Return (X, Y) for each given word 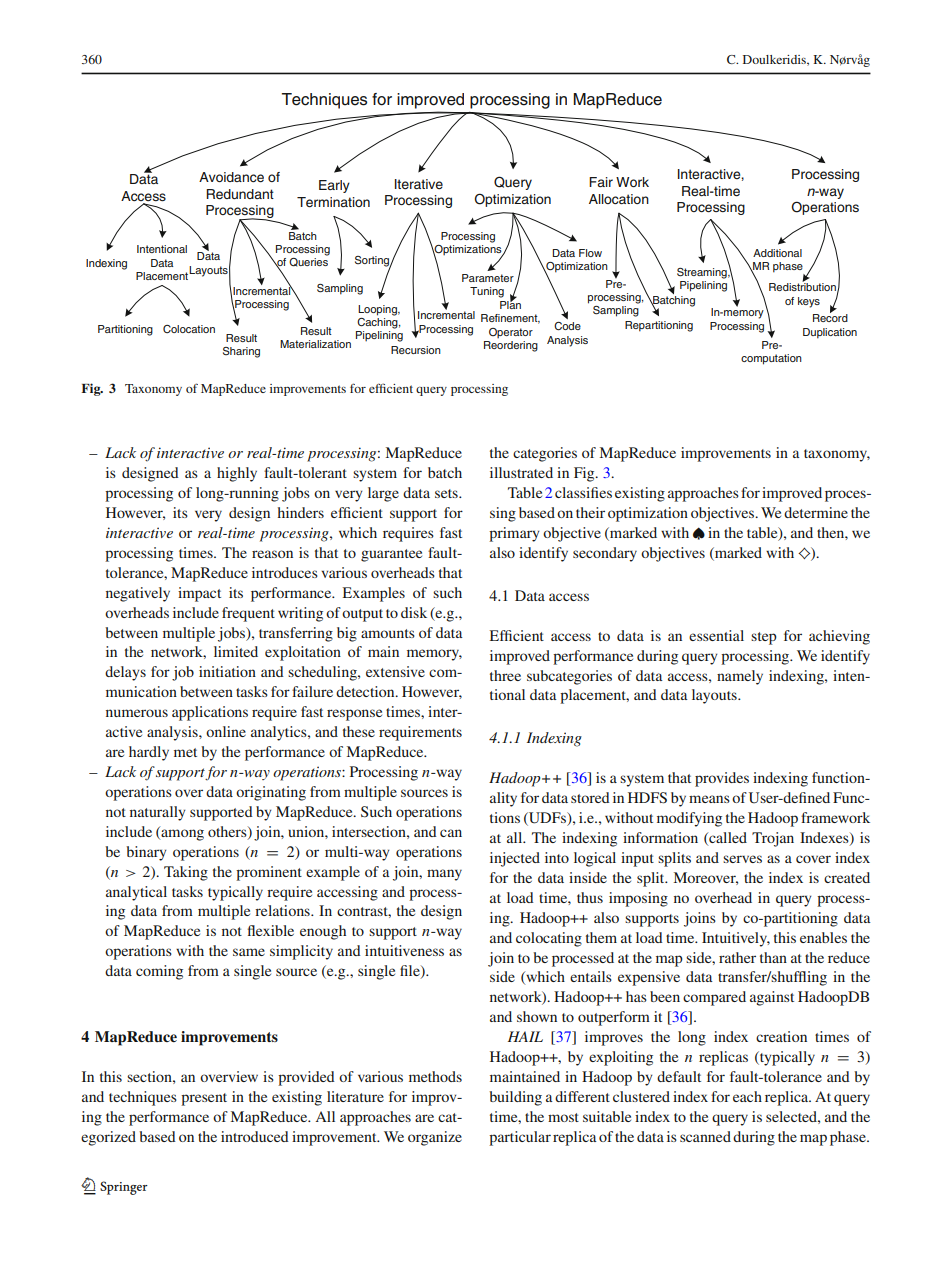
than (773, 957)
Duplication (830, 333)
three (505, 675)
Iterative (419, 184)
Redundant (240, 194)
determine (816, 512)
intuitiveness (404, 950)
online (226, 731)
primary (514, 534)
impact (199, 594)
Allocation (619, 199)
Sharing (241, 352)
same (249, 952)
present (204, 1099)
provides (722, 779)
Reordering (511, 346)
